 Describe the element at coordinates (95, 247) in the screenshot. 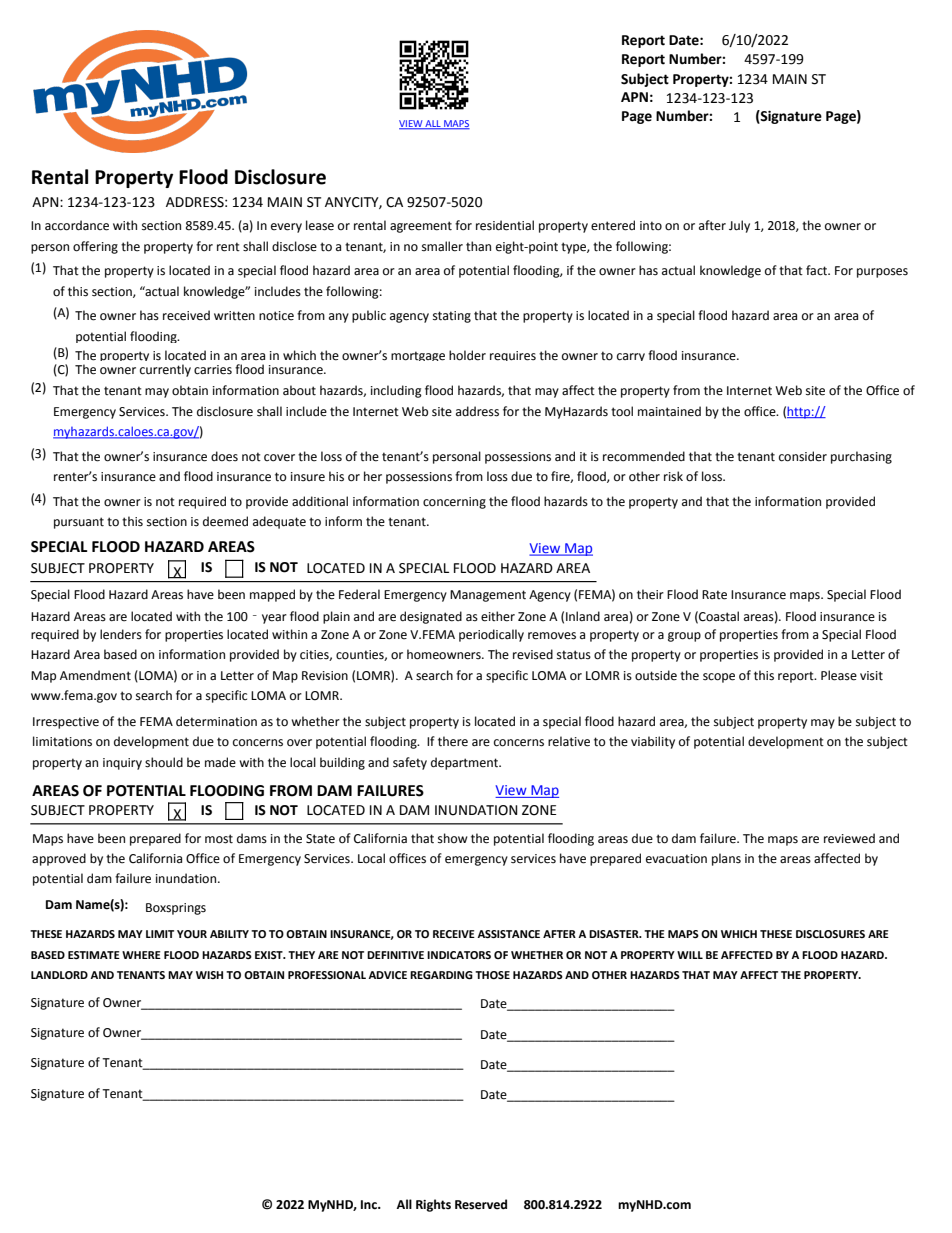

I see `offering` at that location.
